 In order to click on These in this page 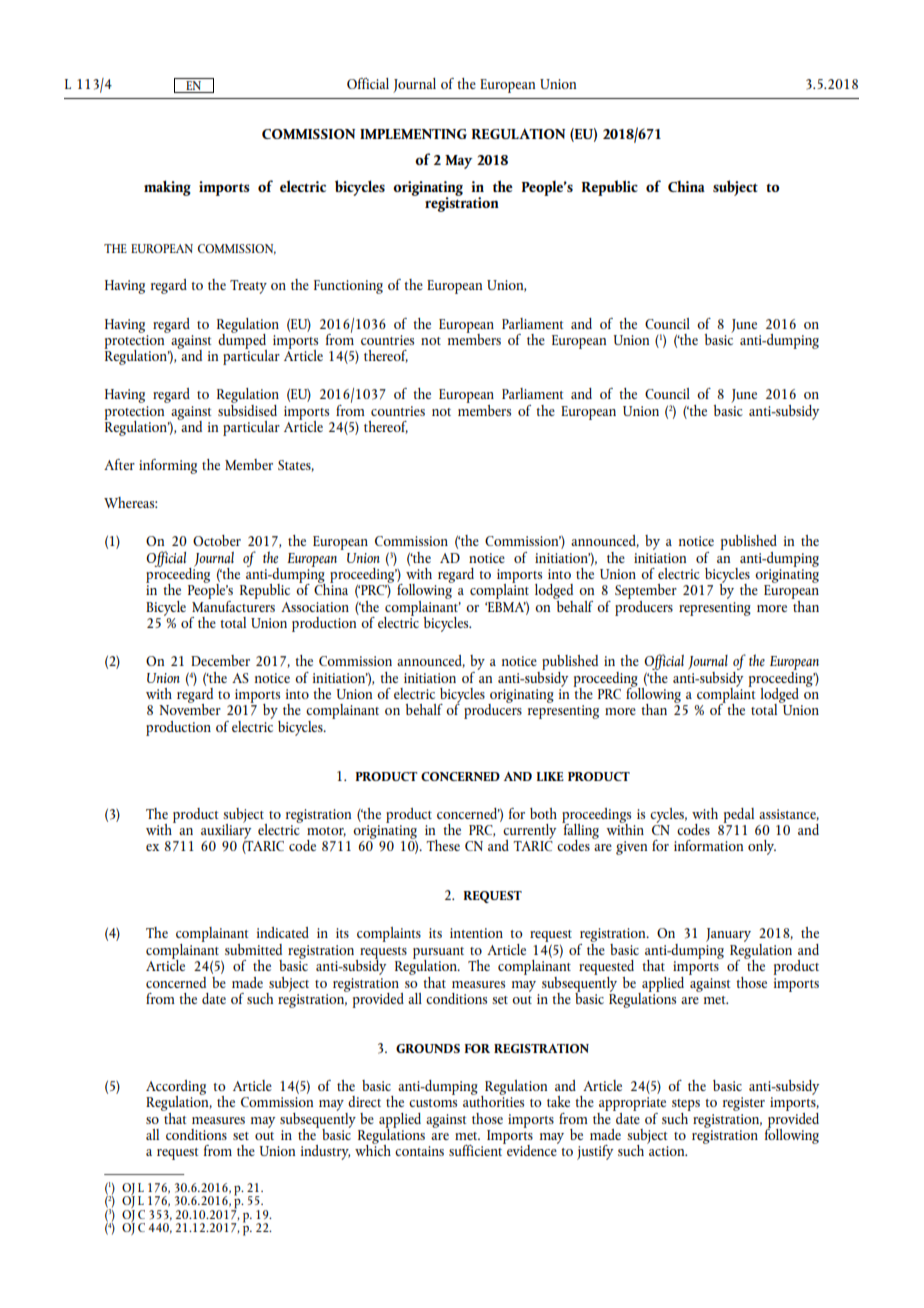, I will do `click(443, 845)`.
